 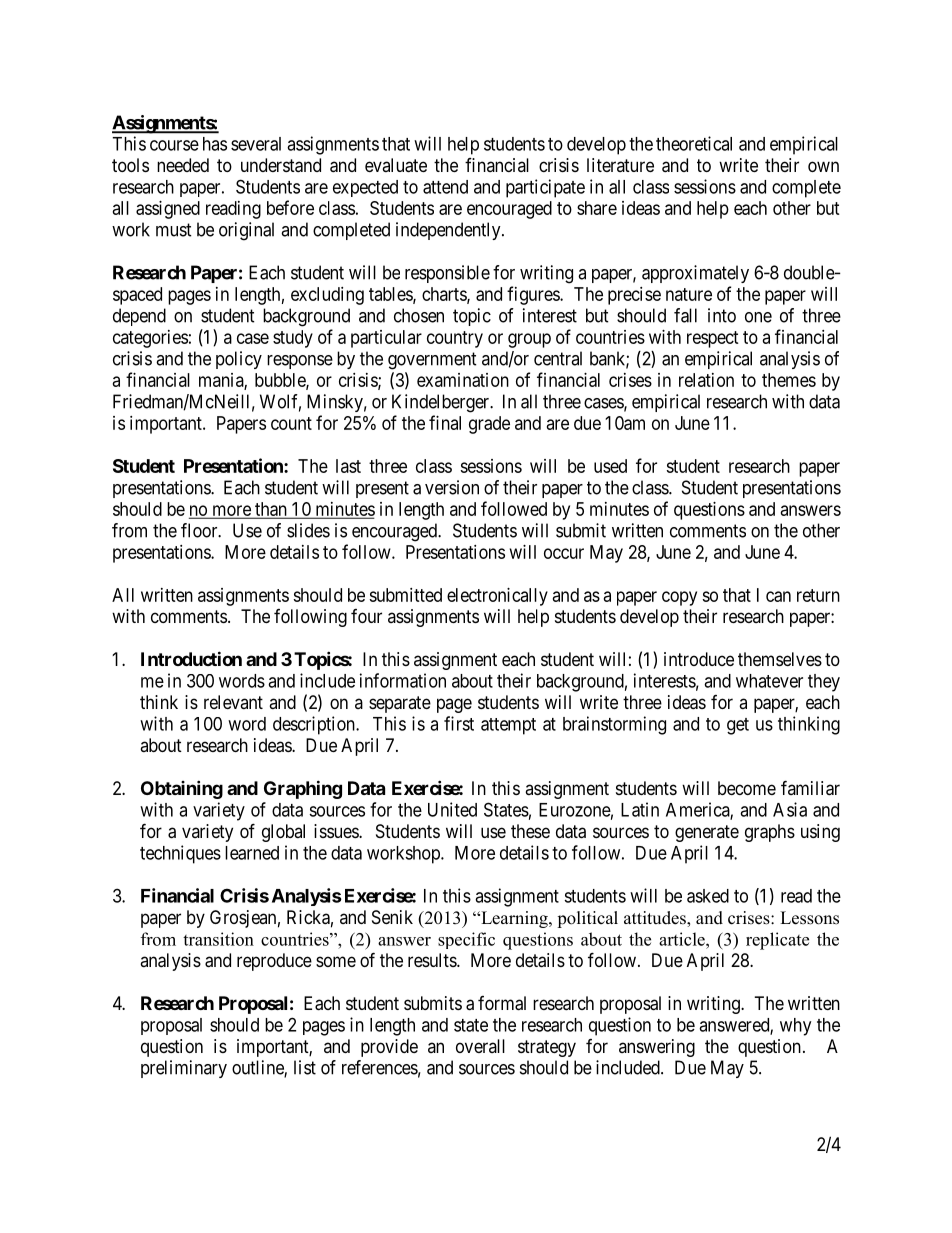 I want to click on preliminary, so click(x=184, y=1069).
